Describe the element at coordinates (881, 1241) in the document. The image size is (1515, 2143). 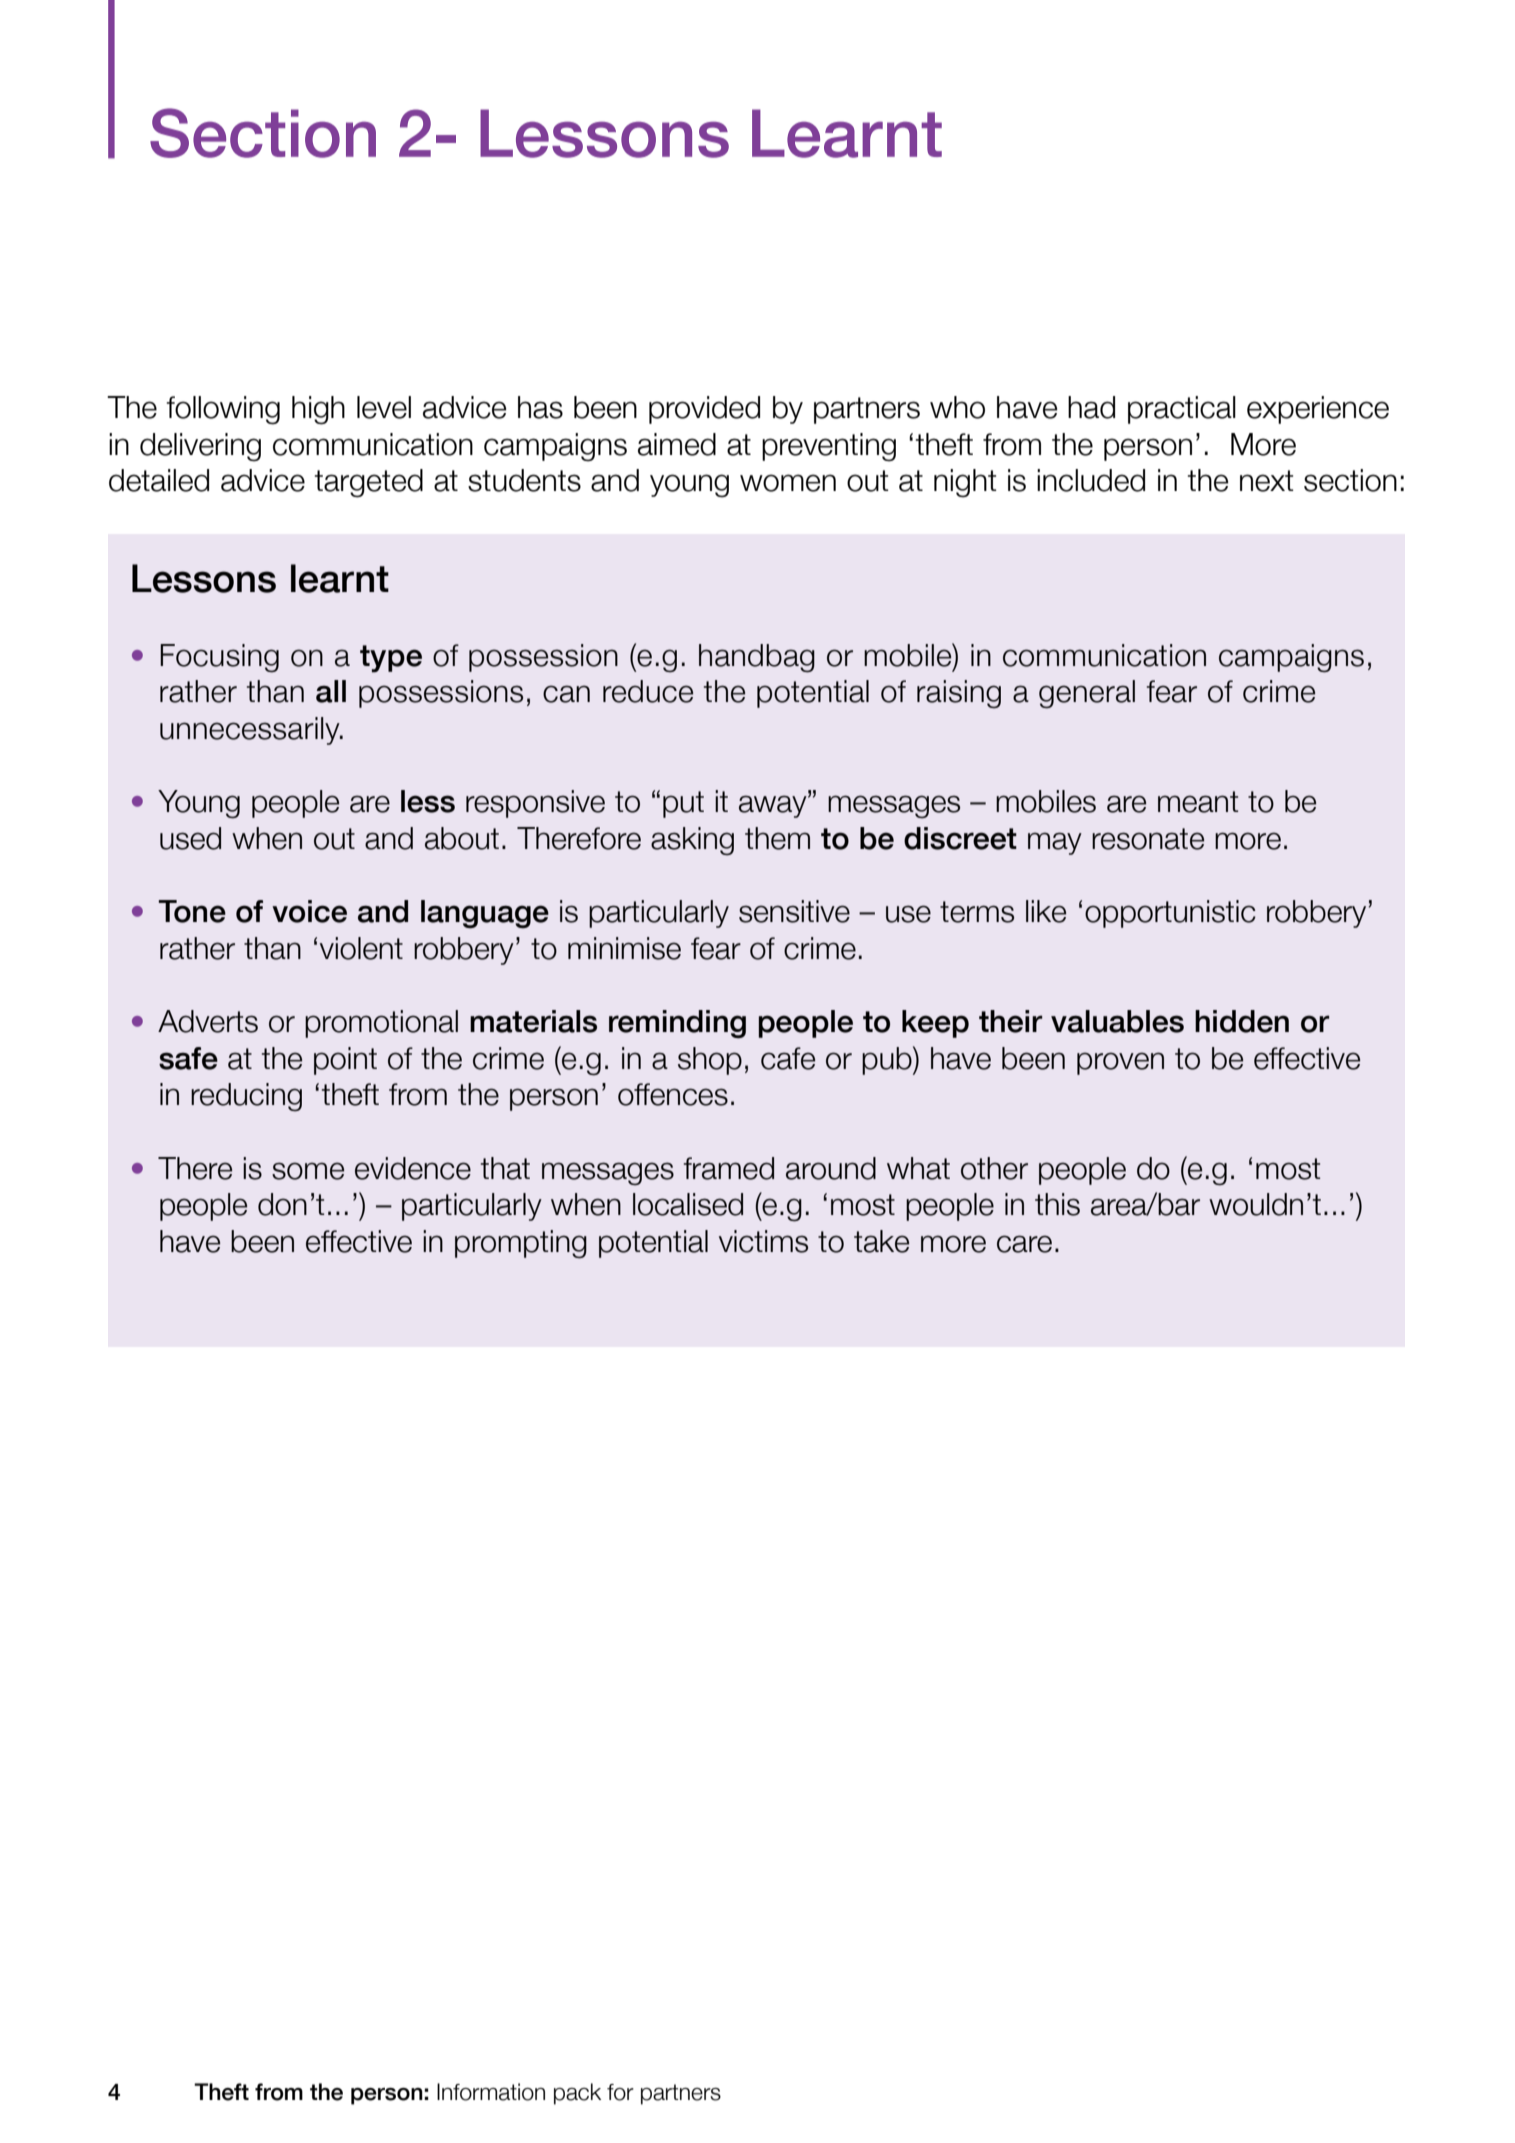
I see `take` at that location.
